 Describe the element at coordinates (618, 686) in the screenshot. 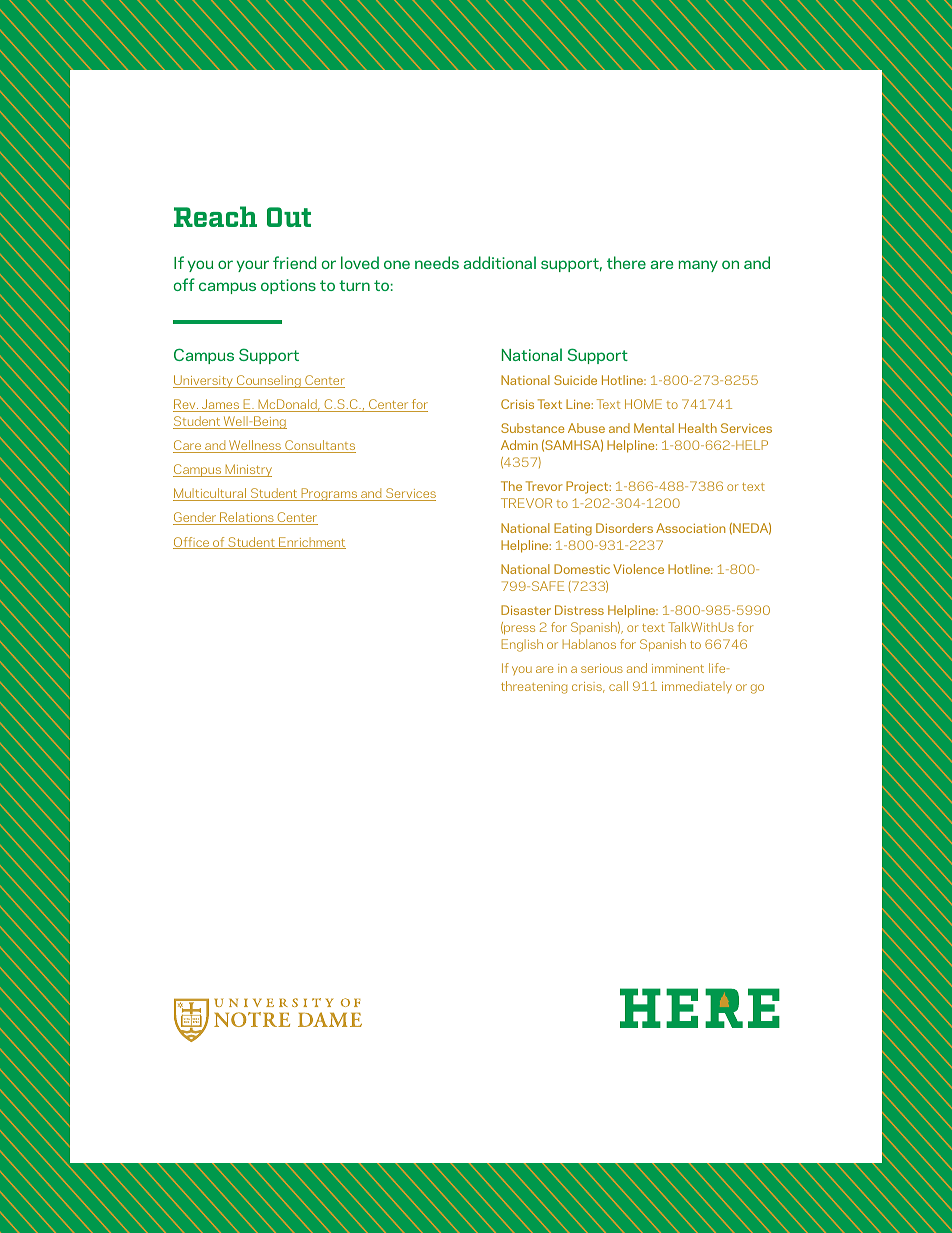

I see `call` at that location.
